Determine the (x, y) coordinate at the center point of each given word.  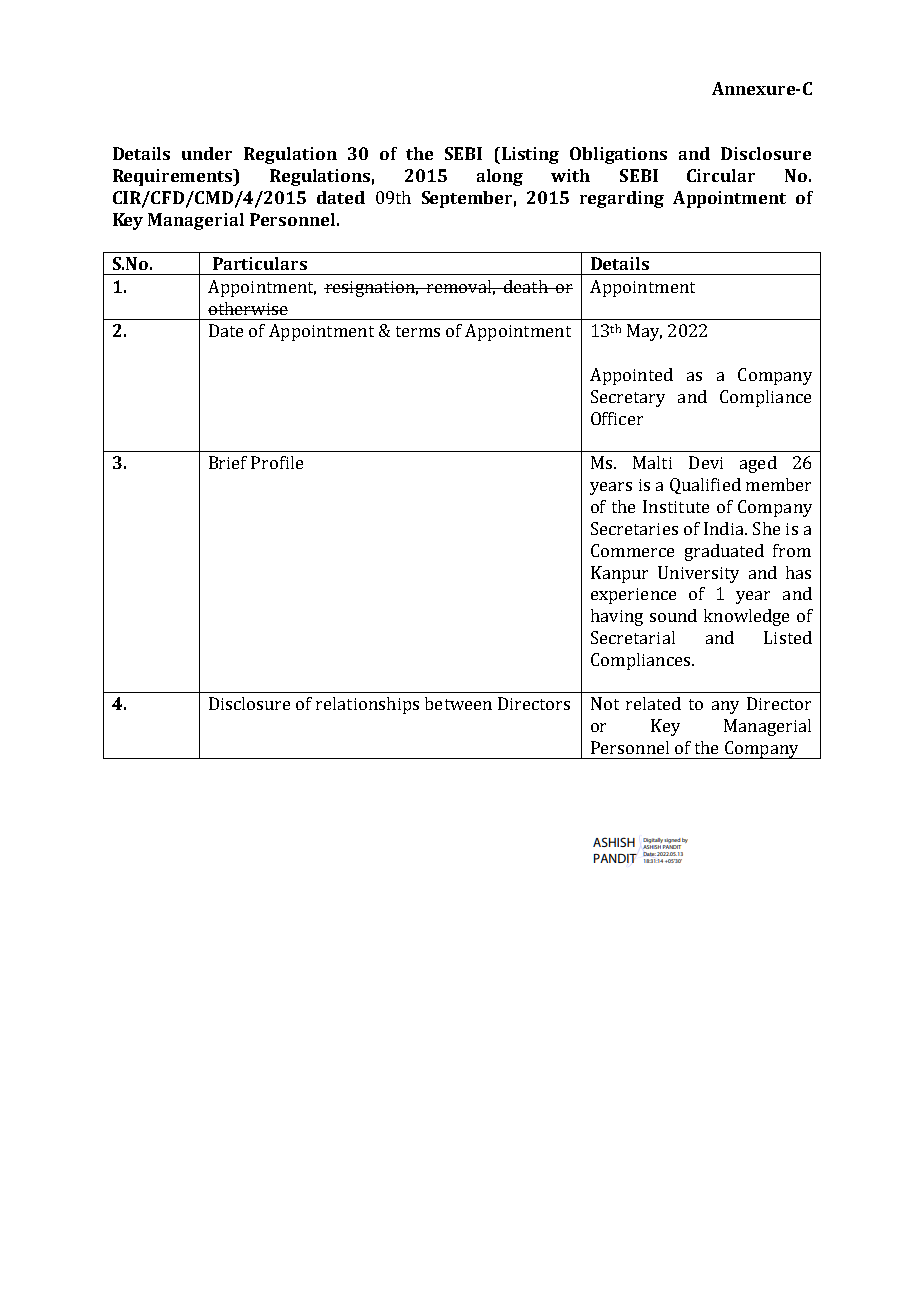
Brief (228, 462)
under (207, 153)
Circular (721, 175)
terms (418, 331)
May (644, 332)
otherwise (248, 308)
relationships (367, 705)
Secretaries (634, 528)
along (500, 177)
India (725, 528)
